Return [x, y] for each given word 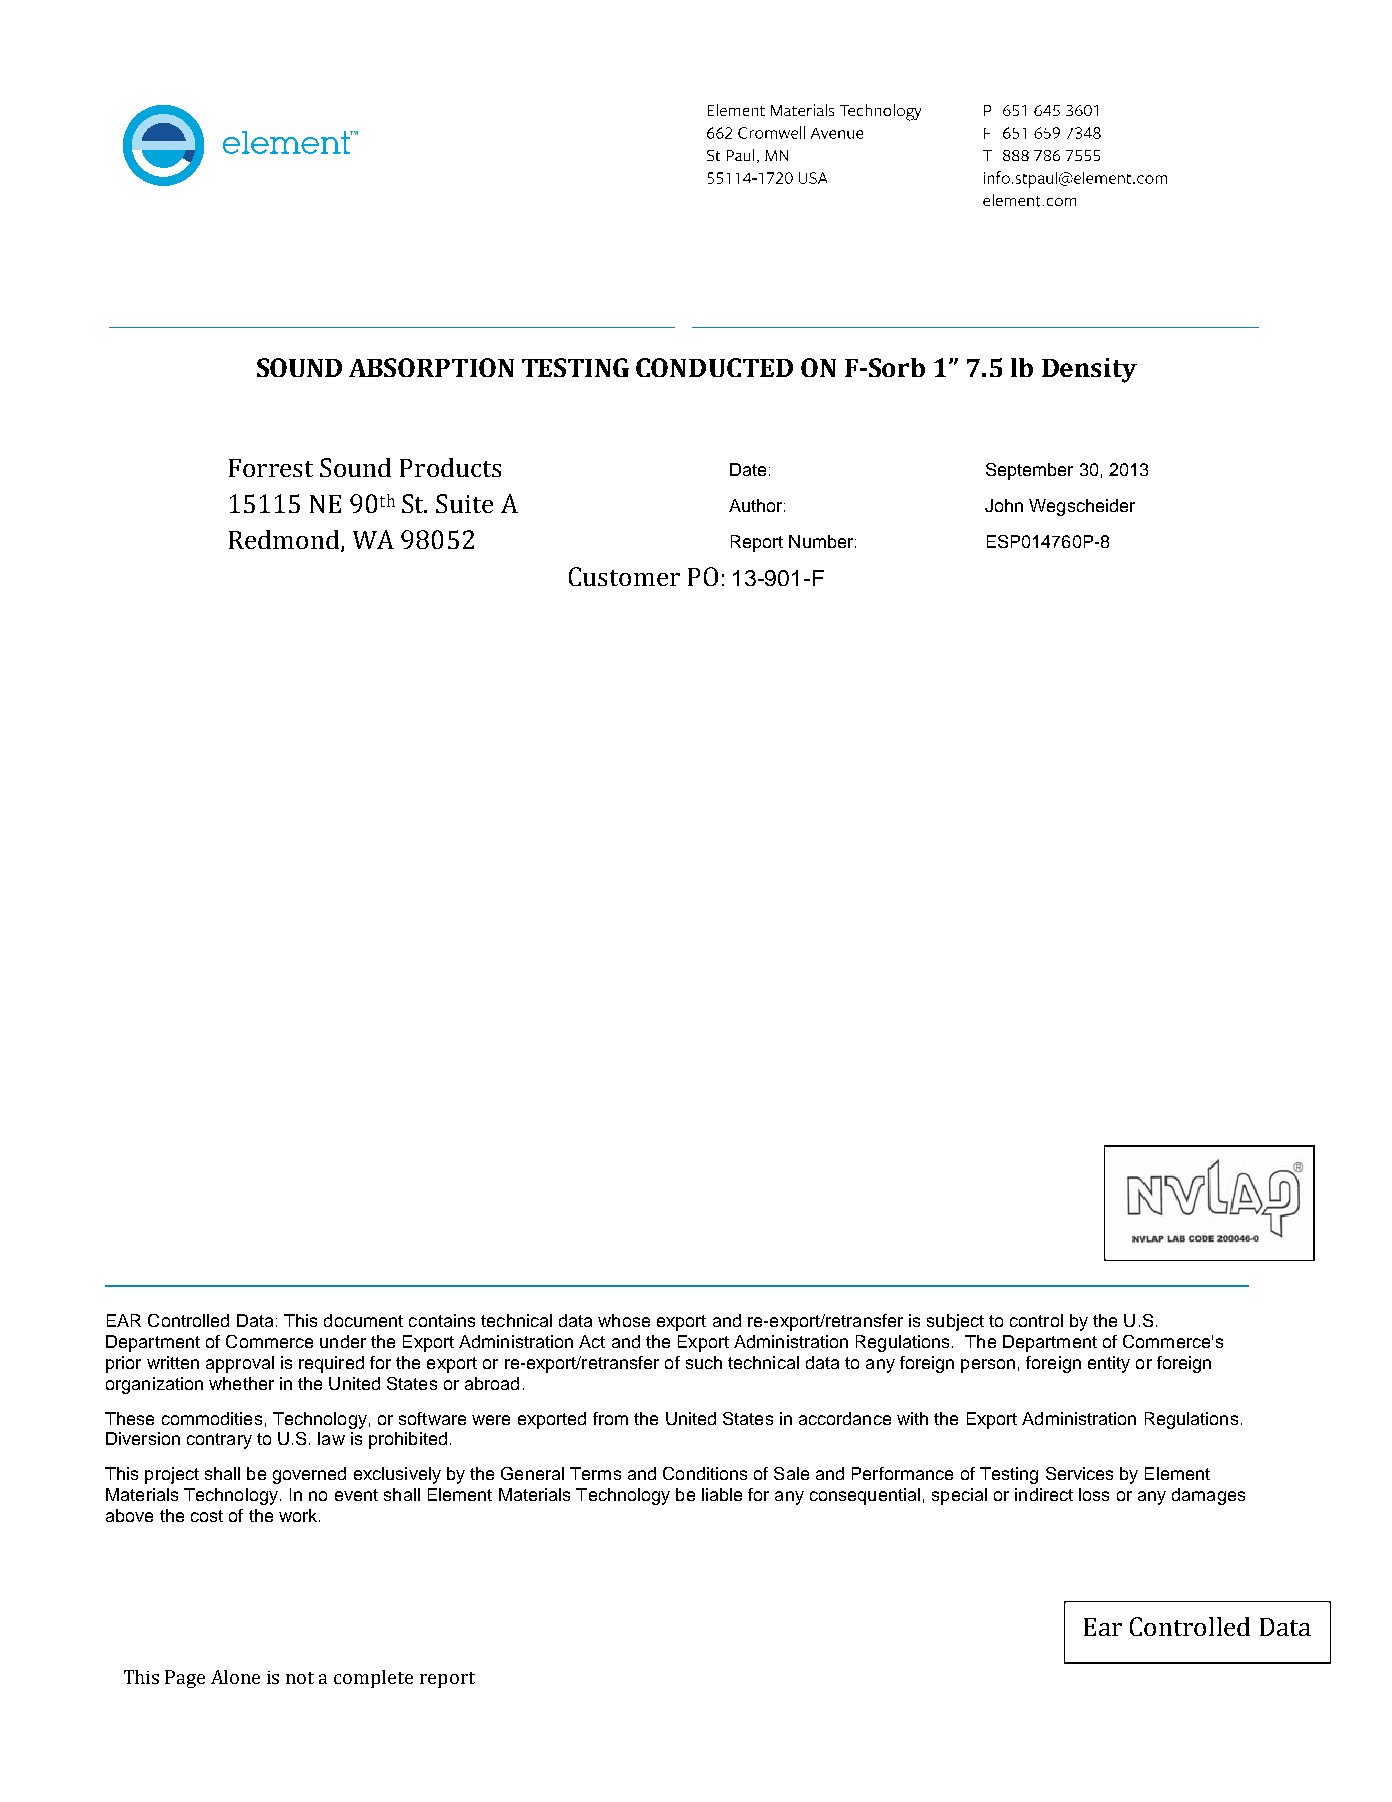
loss [1094, 1494]
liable [722, 1494]
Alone [235, 1677]
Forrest [271, 468]
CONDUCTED [714, 367]
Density [1089, 370]
